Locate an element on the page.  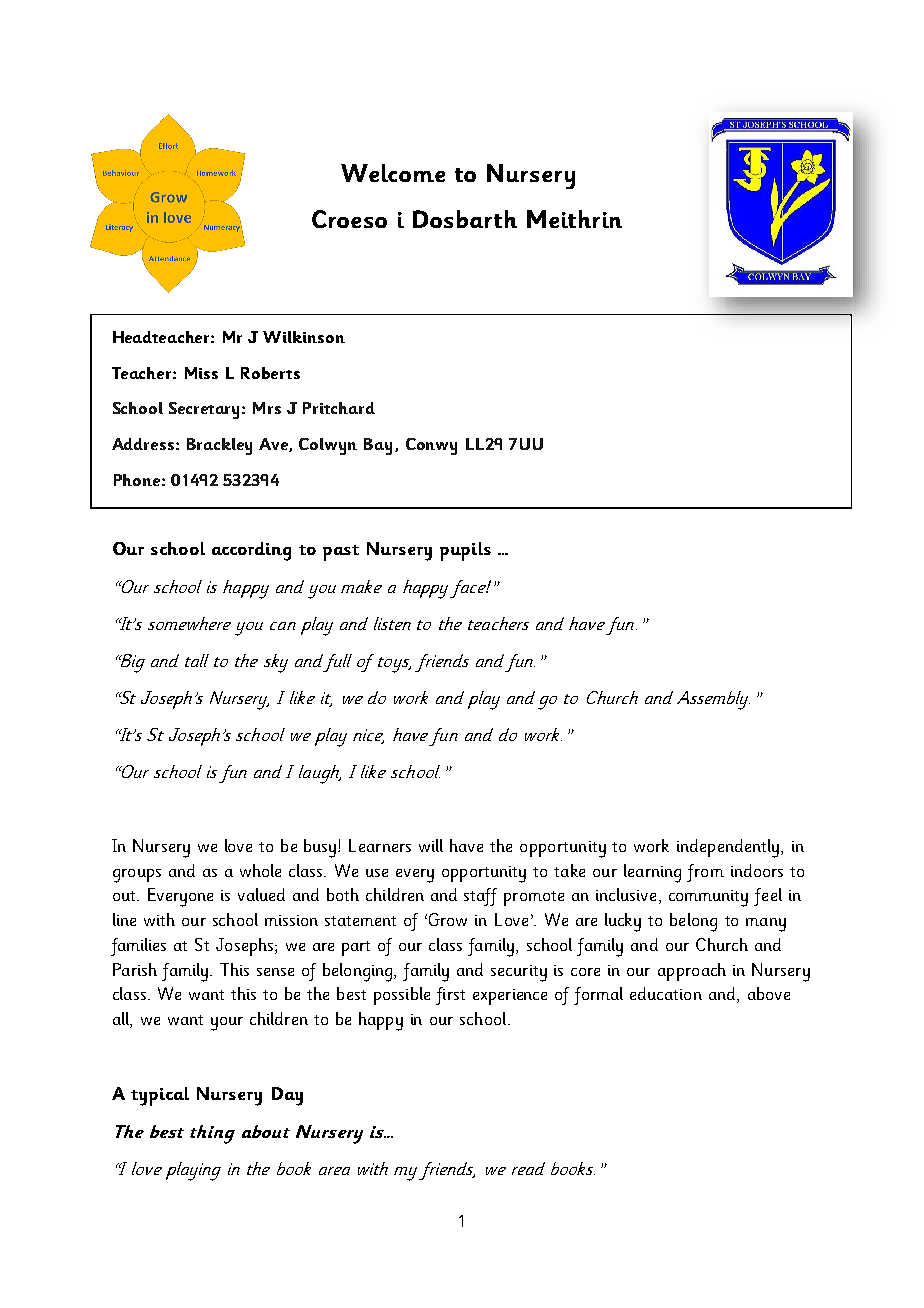
past is located at coordinates (341, 553).
